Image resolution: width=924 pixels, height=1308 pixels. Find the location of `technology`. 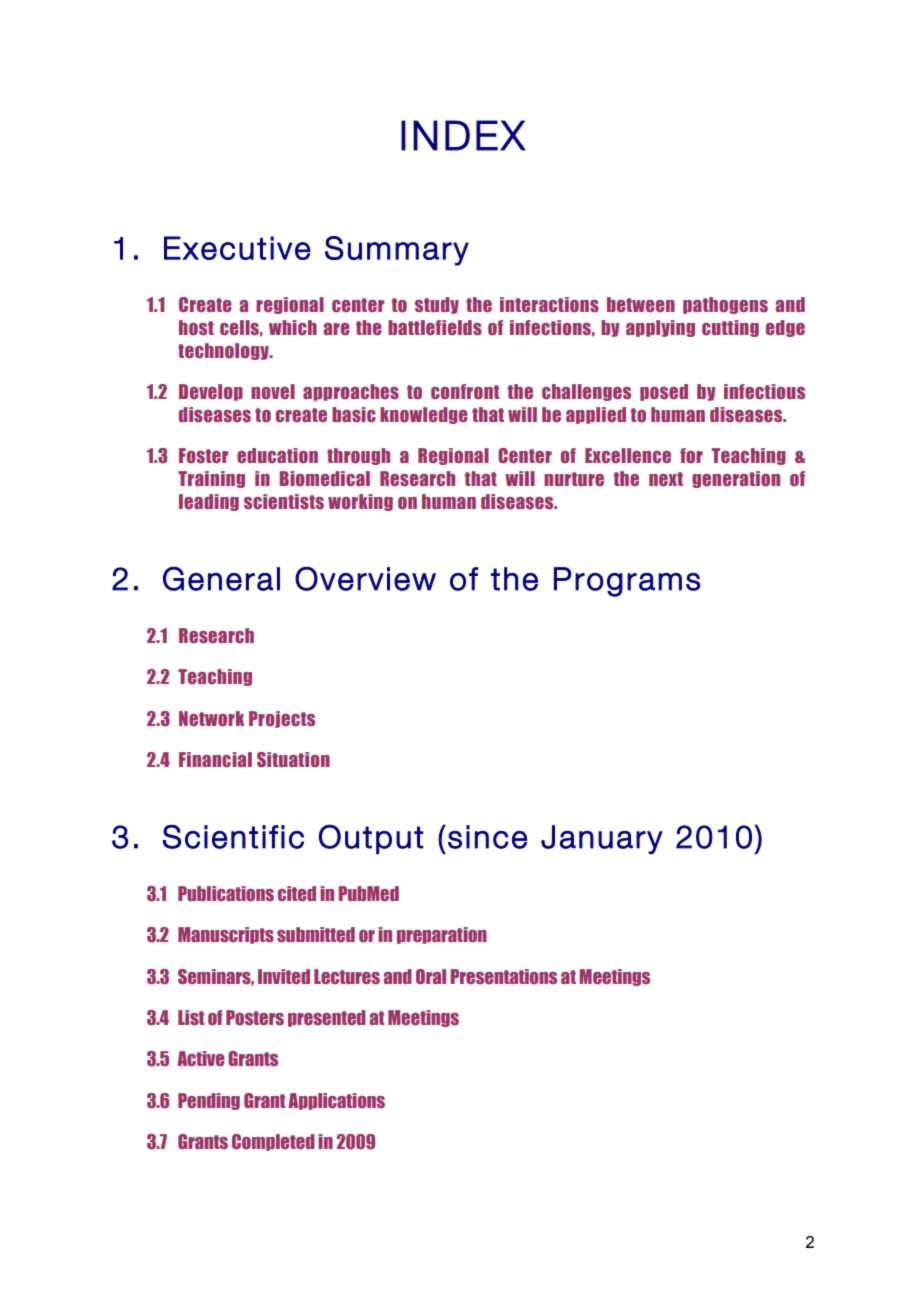

technology is located at coordinates (224, 351).
